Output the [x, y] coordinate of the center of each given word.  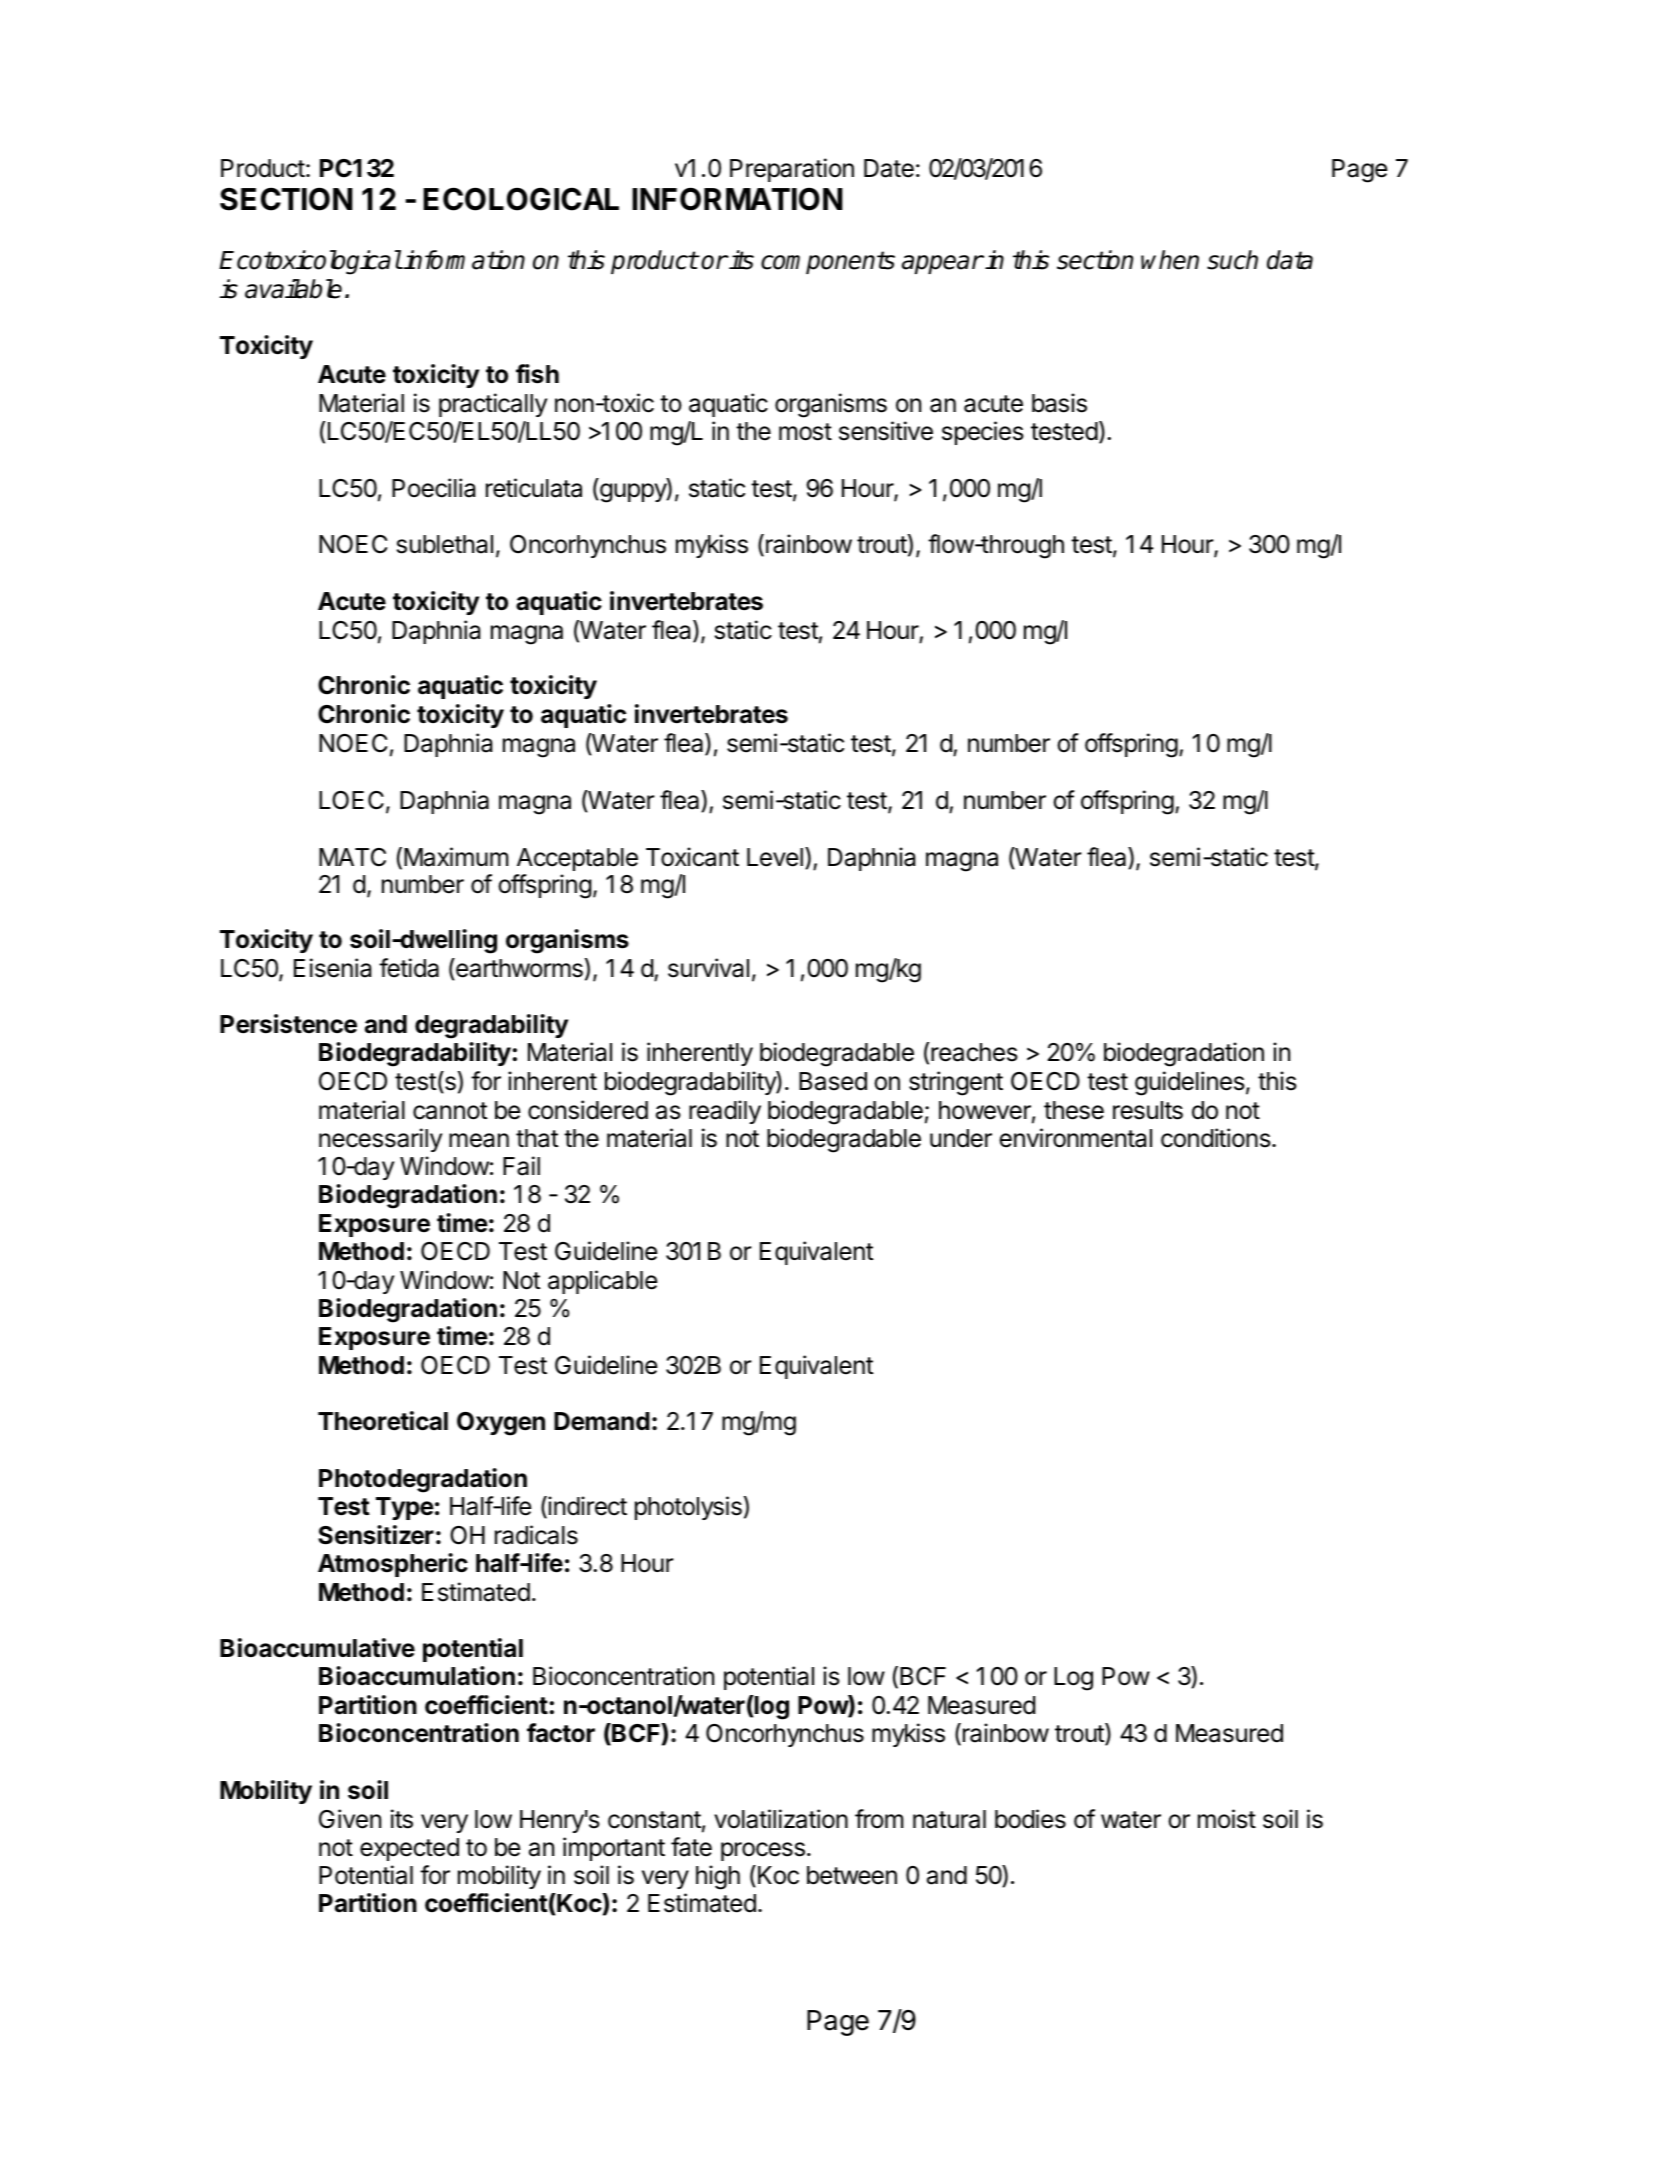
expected [409, 1849]
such [1232, 260]
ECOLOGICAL [521, 199]
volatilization [781, 1819]
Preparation [792, 170]
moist [1227, 1819]
